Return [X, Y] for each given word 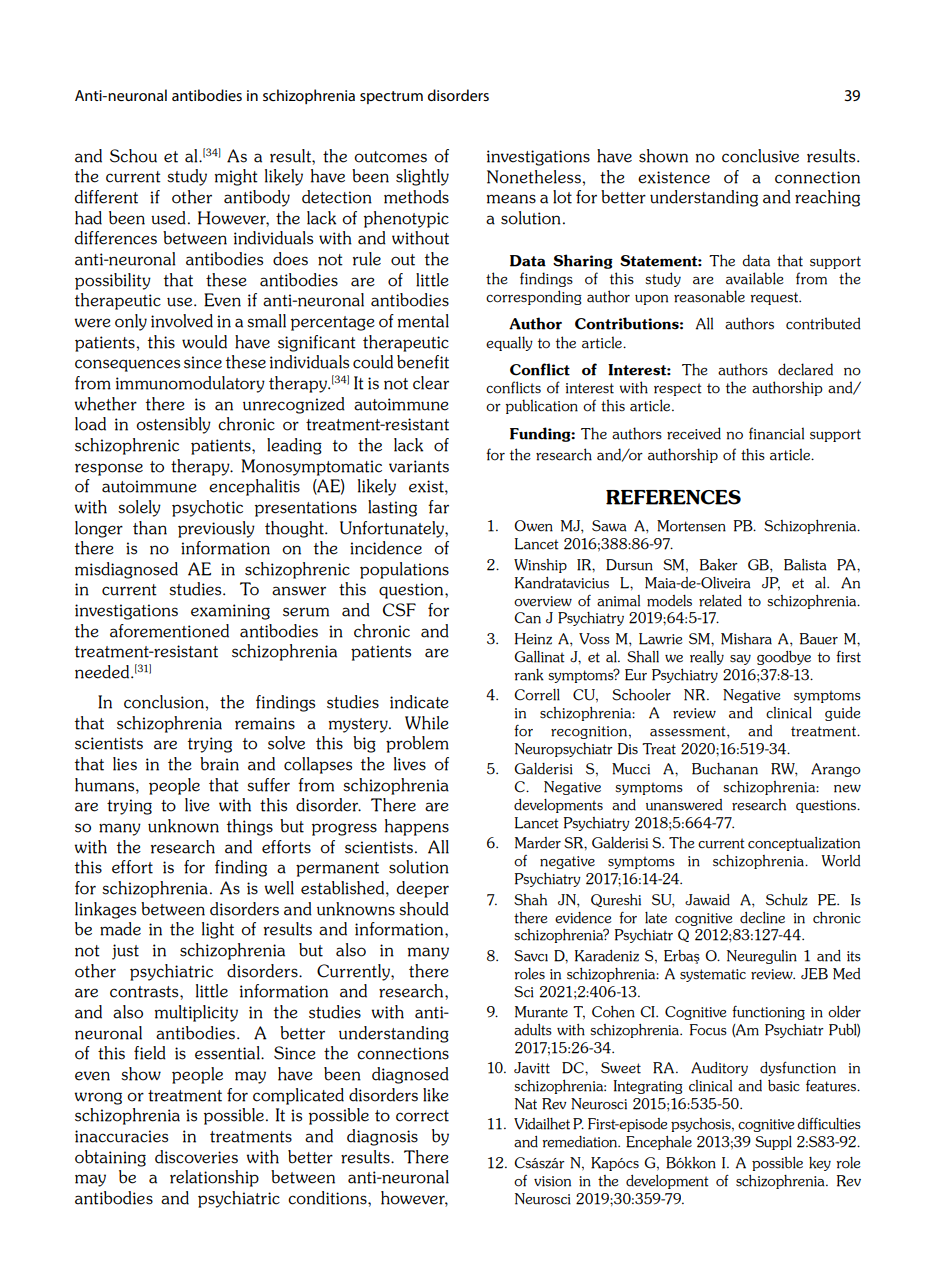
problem [417, 744]
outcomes [390, 157]
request [775, 298]
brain [219, 764]
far [438, 507]
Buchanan [725, 769]
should [424, 909]
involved [182, 321]
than [150, 528]
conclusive [760, 156]
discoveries [196, 1157]
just [125, 952]
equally [509, 343]
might [236, 177]
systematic [713, 975]
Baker [719, 565]
